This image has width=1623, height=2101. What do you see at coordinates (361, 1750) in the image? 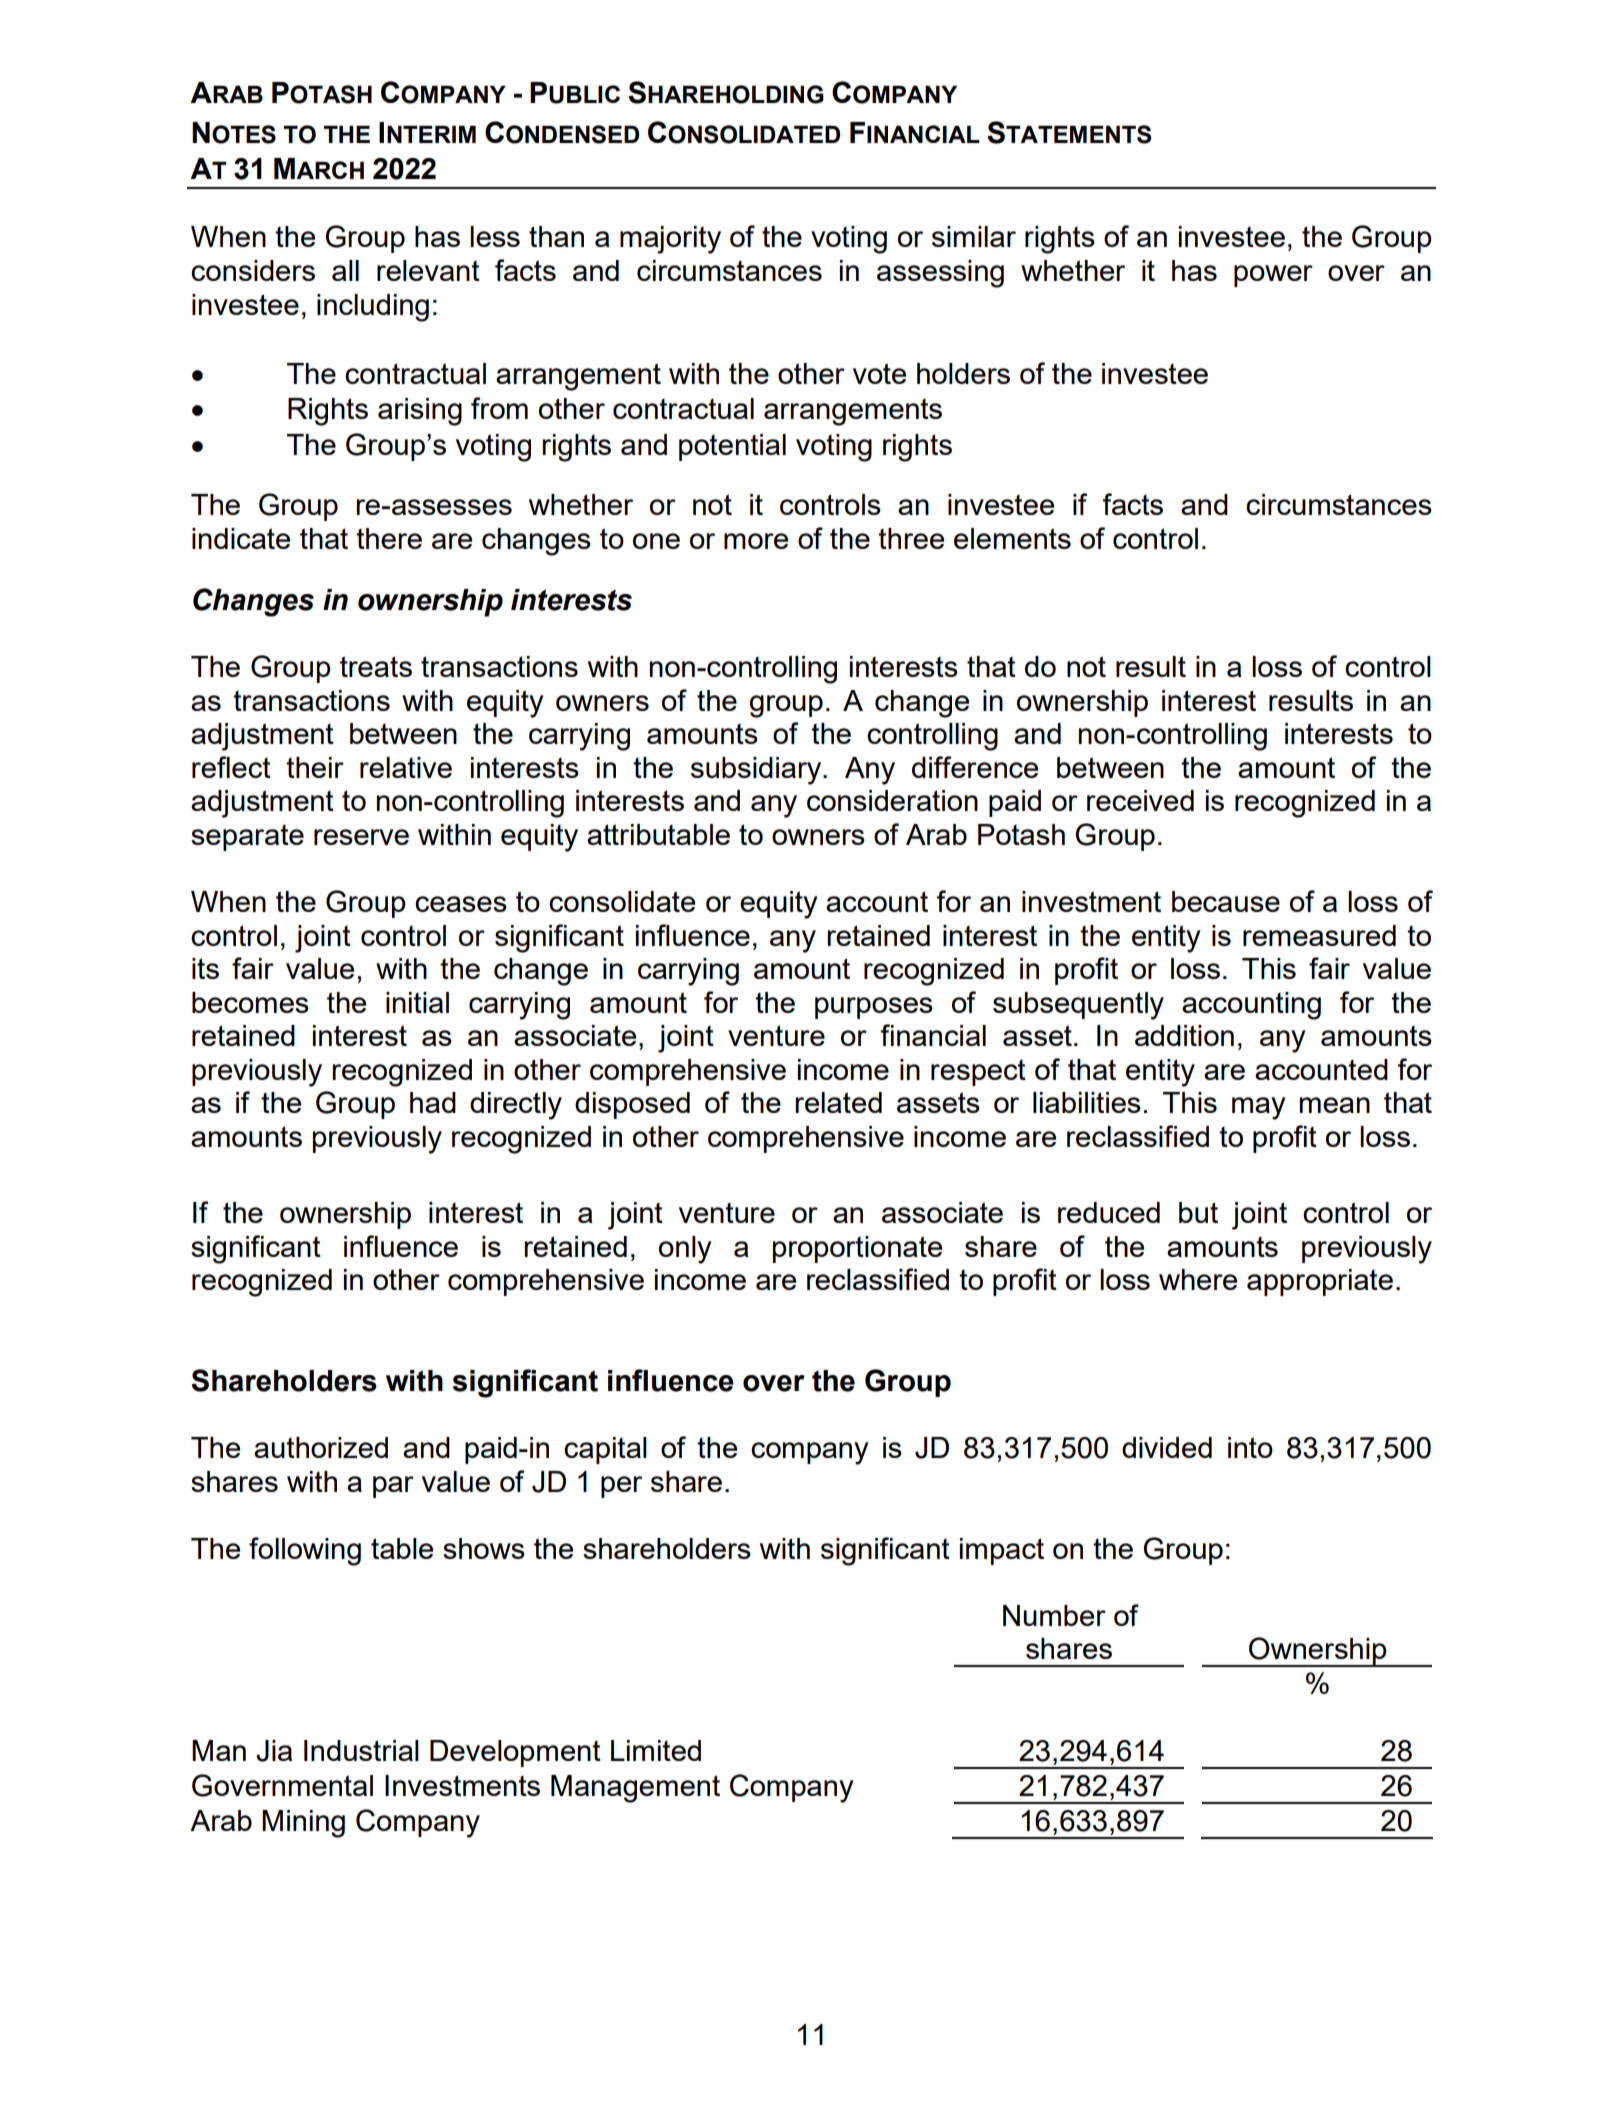
I see `Industrial` at bounding box center [361, 1750].
